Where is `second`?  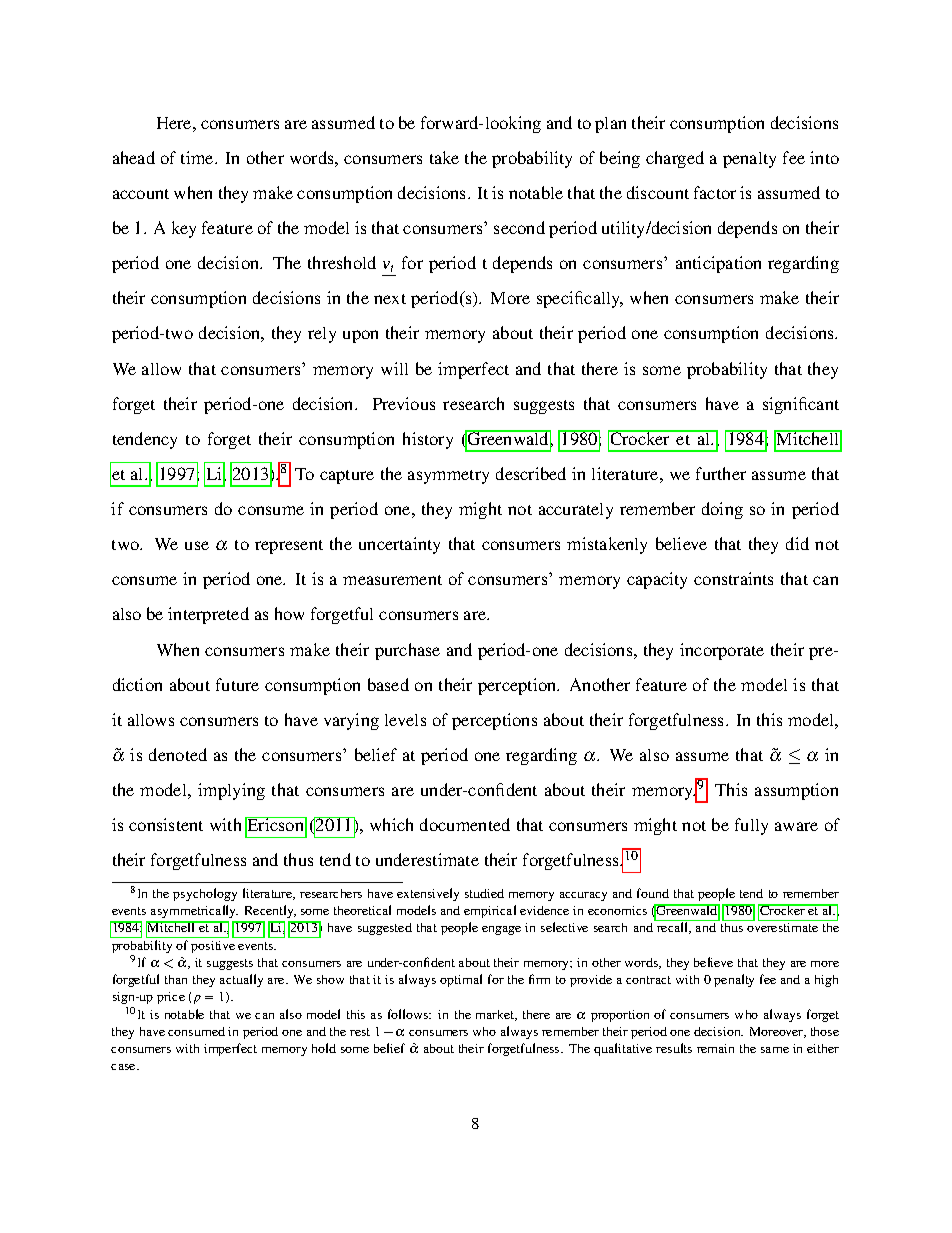 second is located at coordinates (519, 227).
